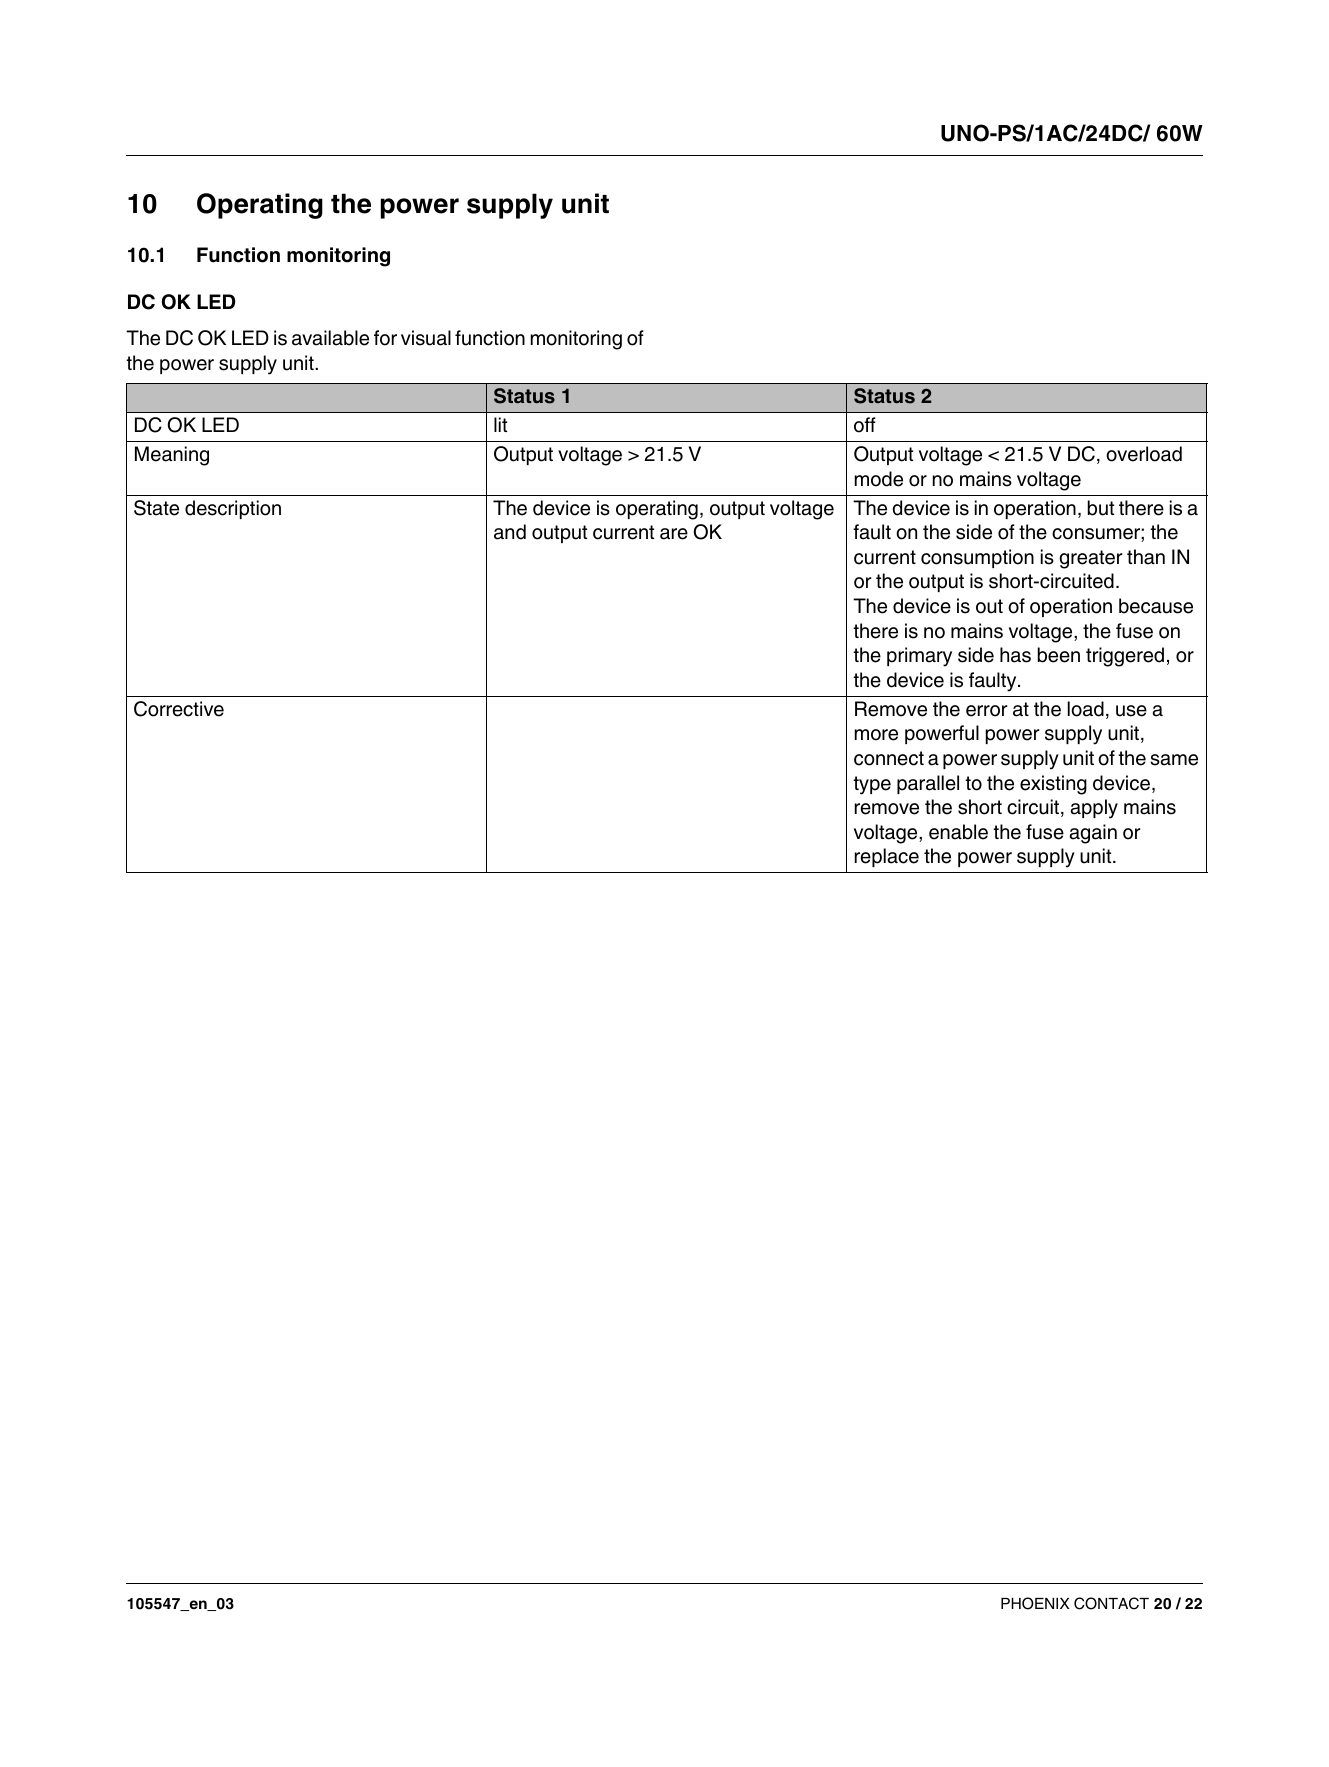 The image size is (1329, 1767). What do you see at coordinates (1093, 834) in the image?
I see `again` at bounding box center [1093, 834].
